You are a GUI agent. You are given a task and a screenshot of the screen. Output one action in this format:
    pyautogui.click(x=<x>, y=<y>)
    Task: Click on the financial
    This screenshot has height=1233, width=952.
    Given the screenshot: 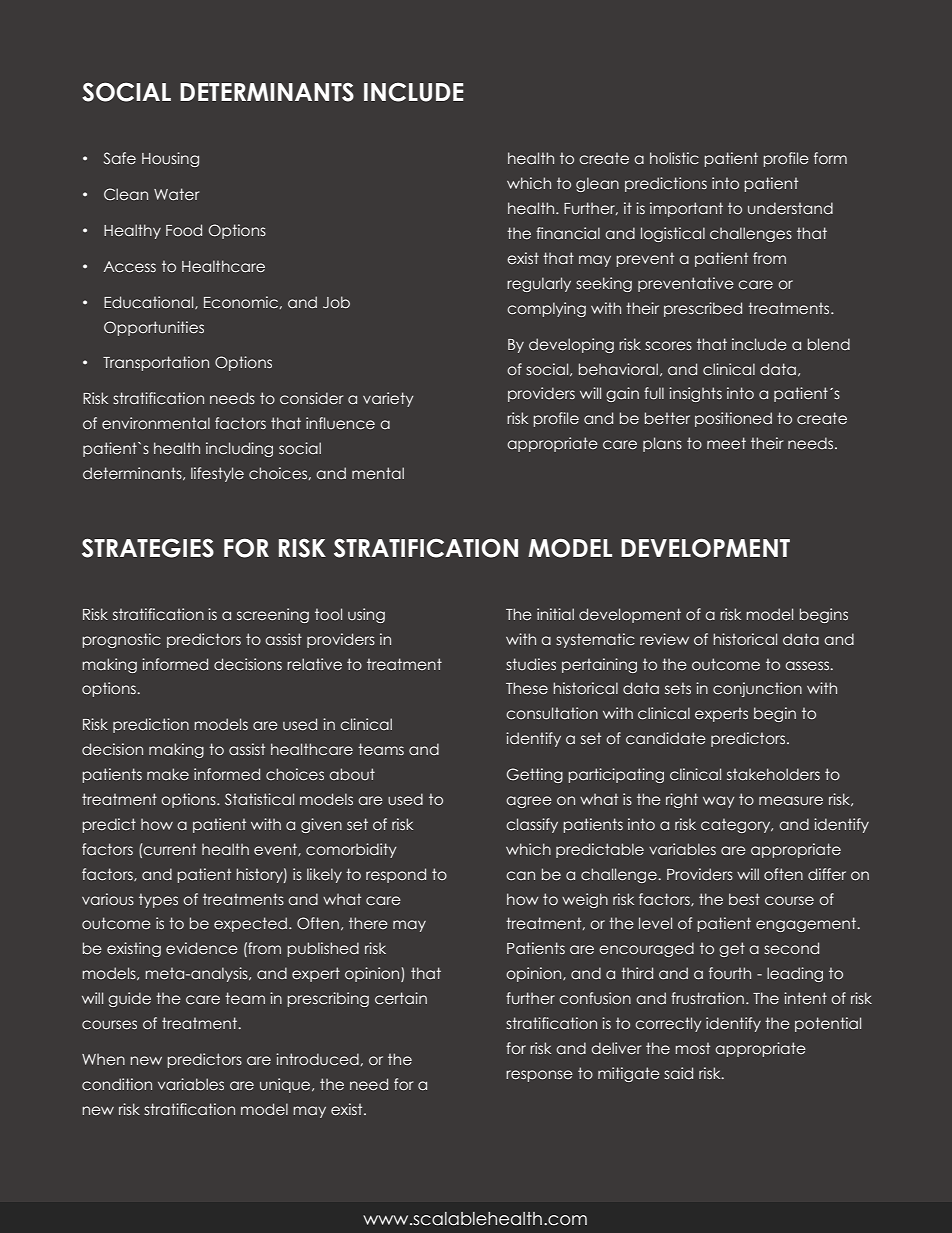 What is the action you would take?
    pyautogui.click(x=568, y=233)
